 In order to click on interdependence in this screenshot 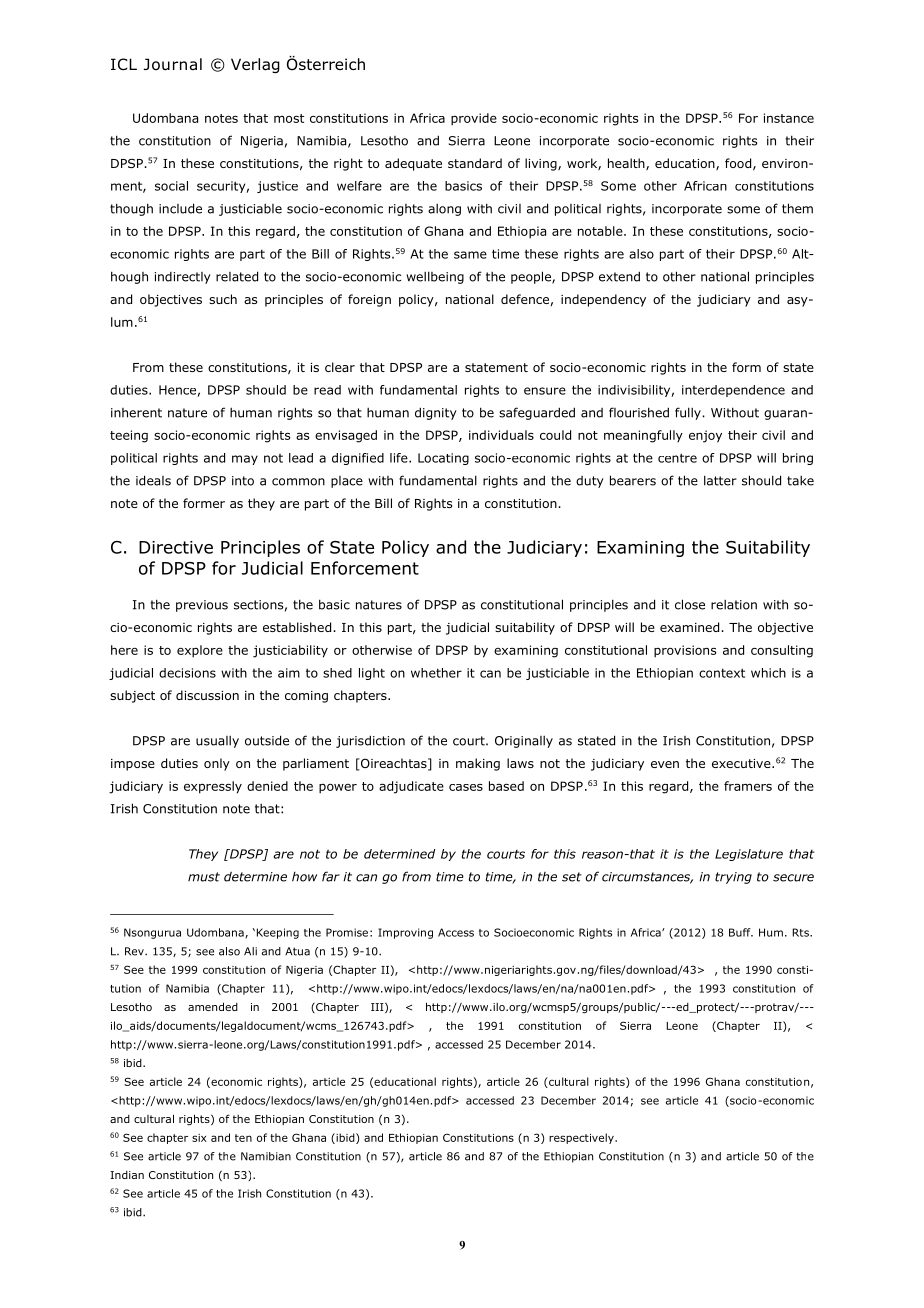, I will do `click(733, 391)`.
